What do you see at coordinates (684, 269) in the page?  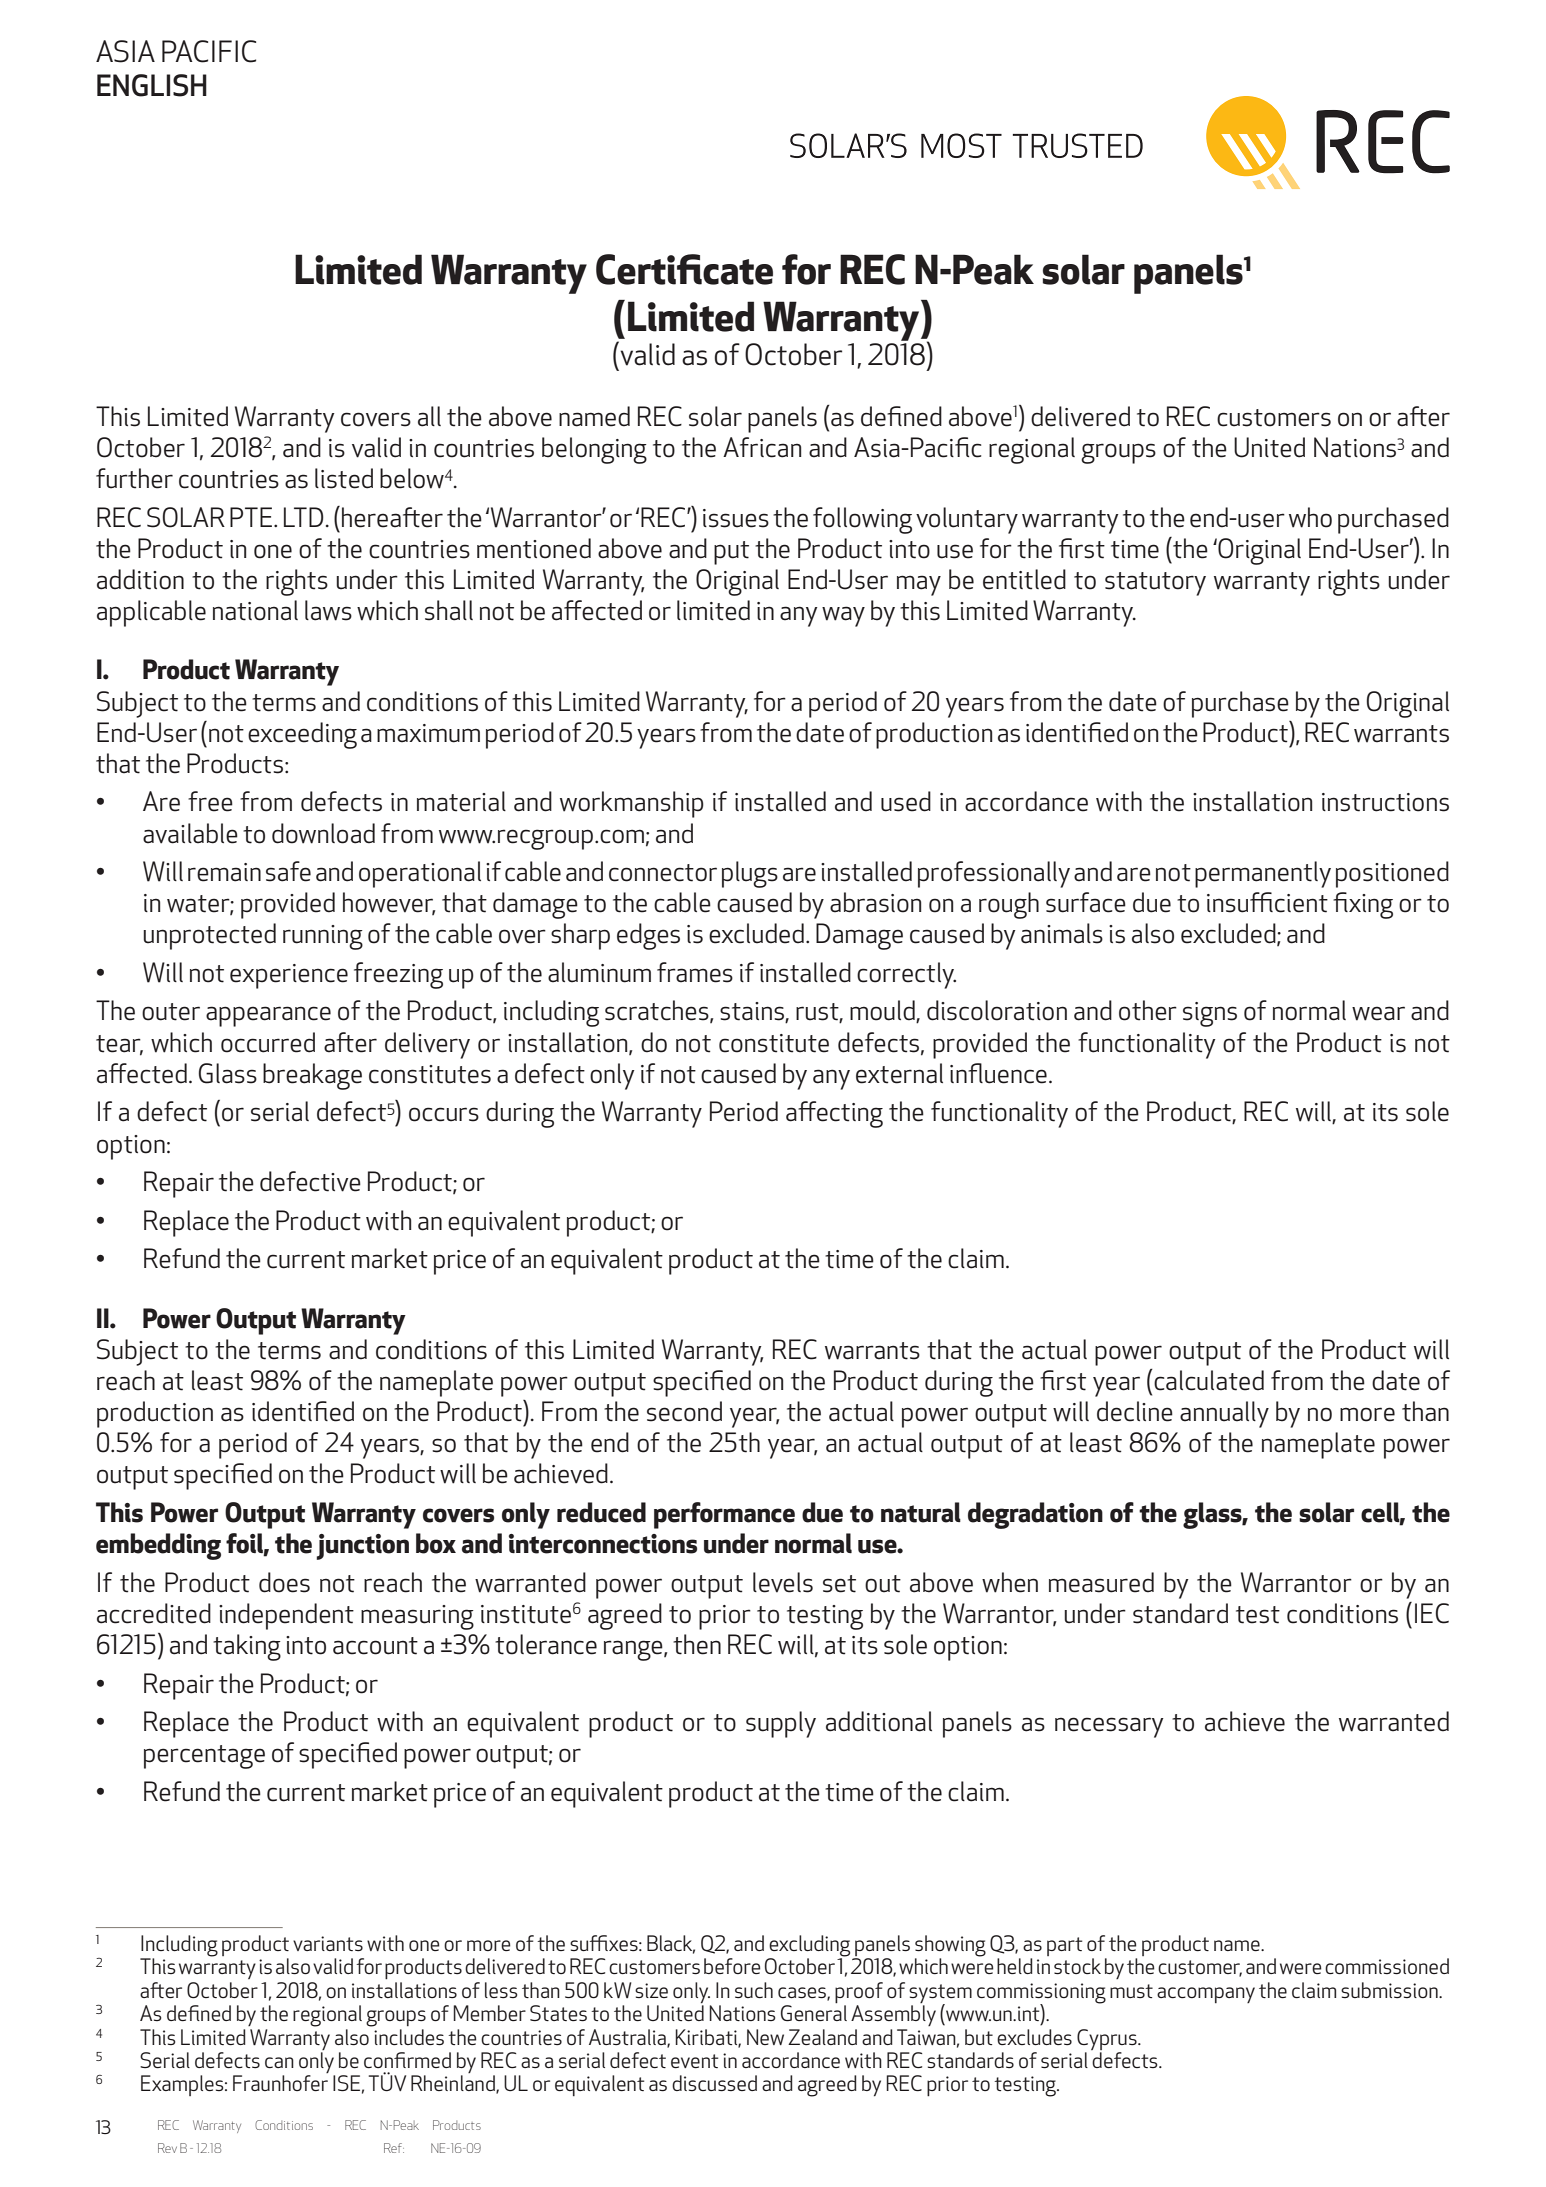 I see `Certificate` at bounding box center [684, 269].
